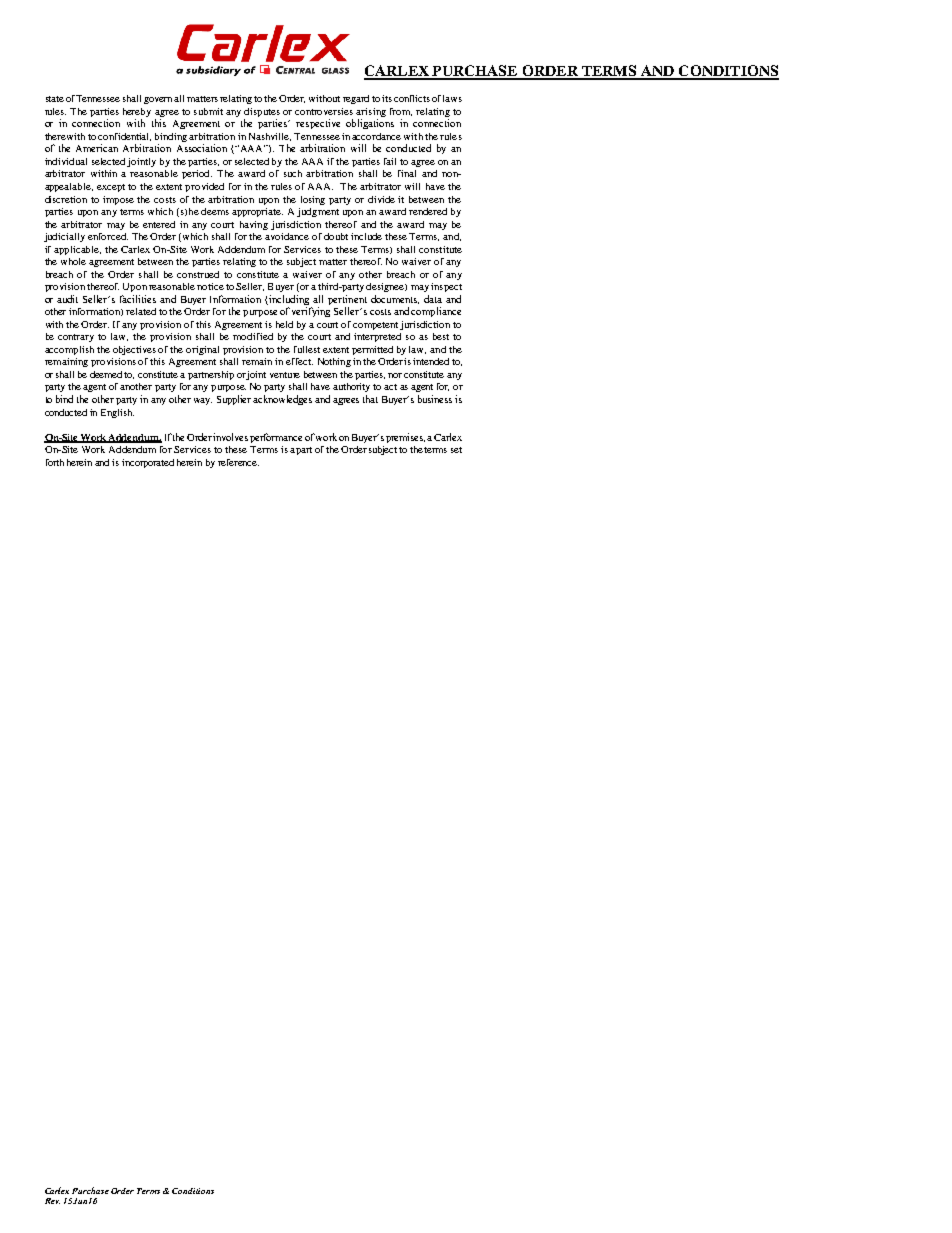  Describe the element at coordinates (405, 438) in the screenshot. I see `premises` at that location.
